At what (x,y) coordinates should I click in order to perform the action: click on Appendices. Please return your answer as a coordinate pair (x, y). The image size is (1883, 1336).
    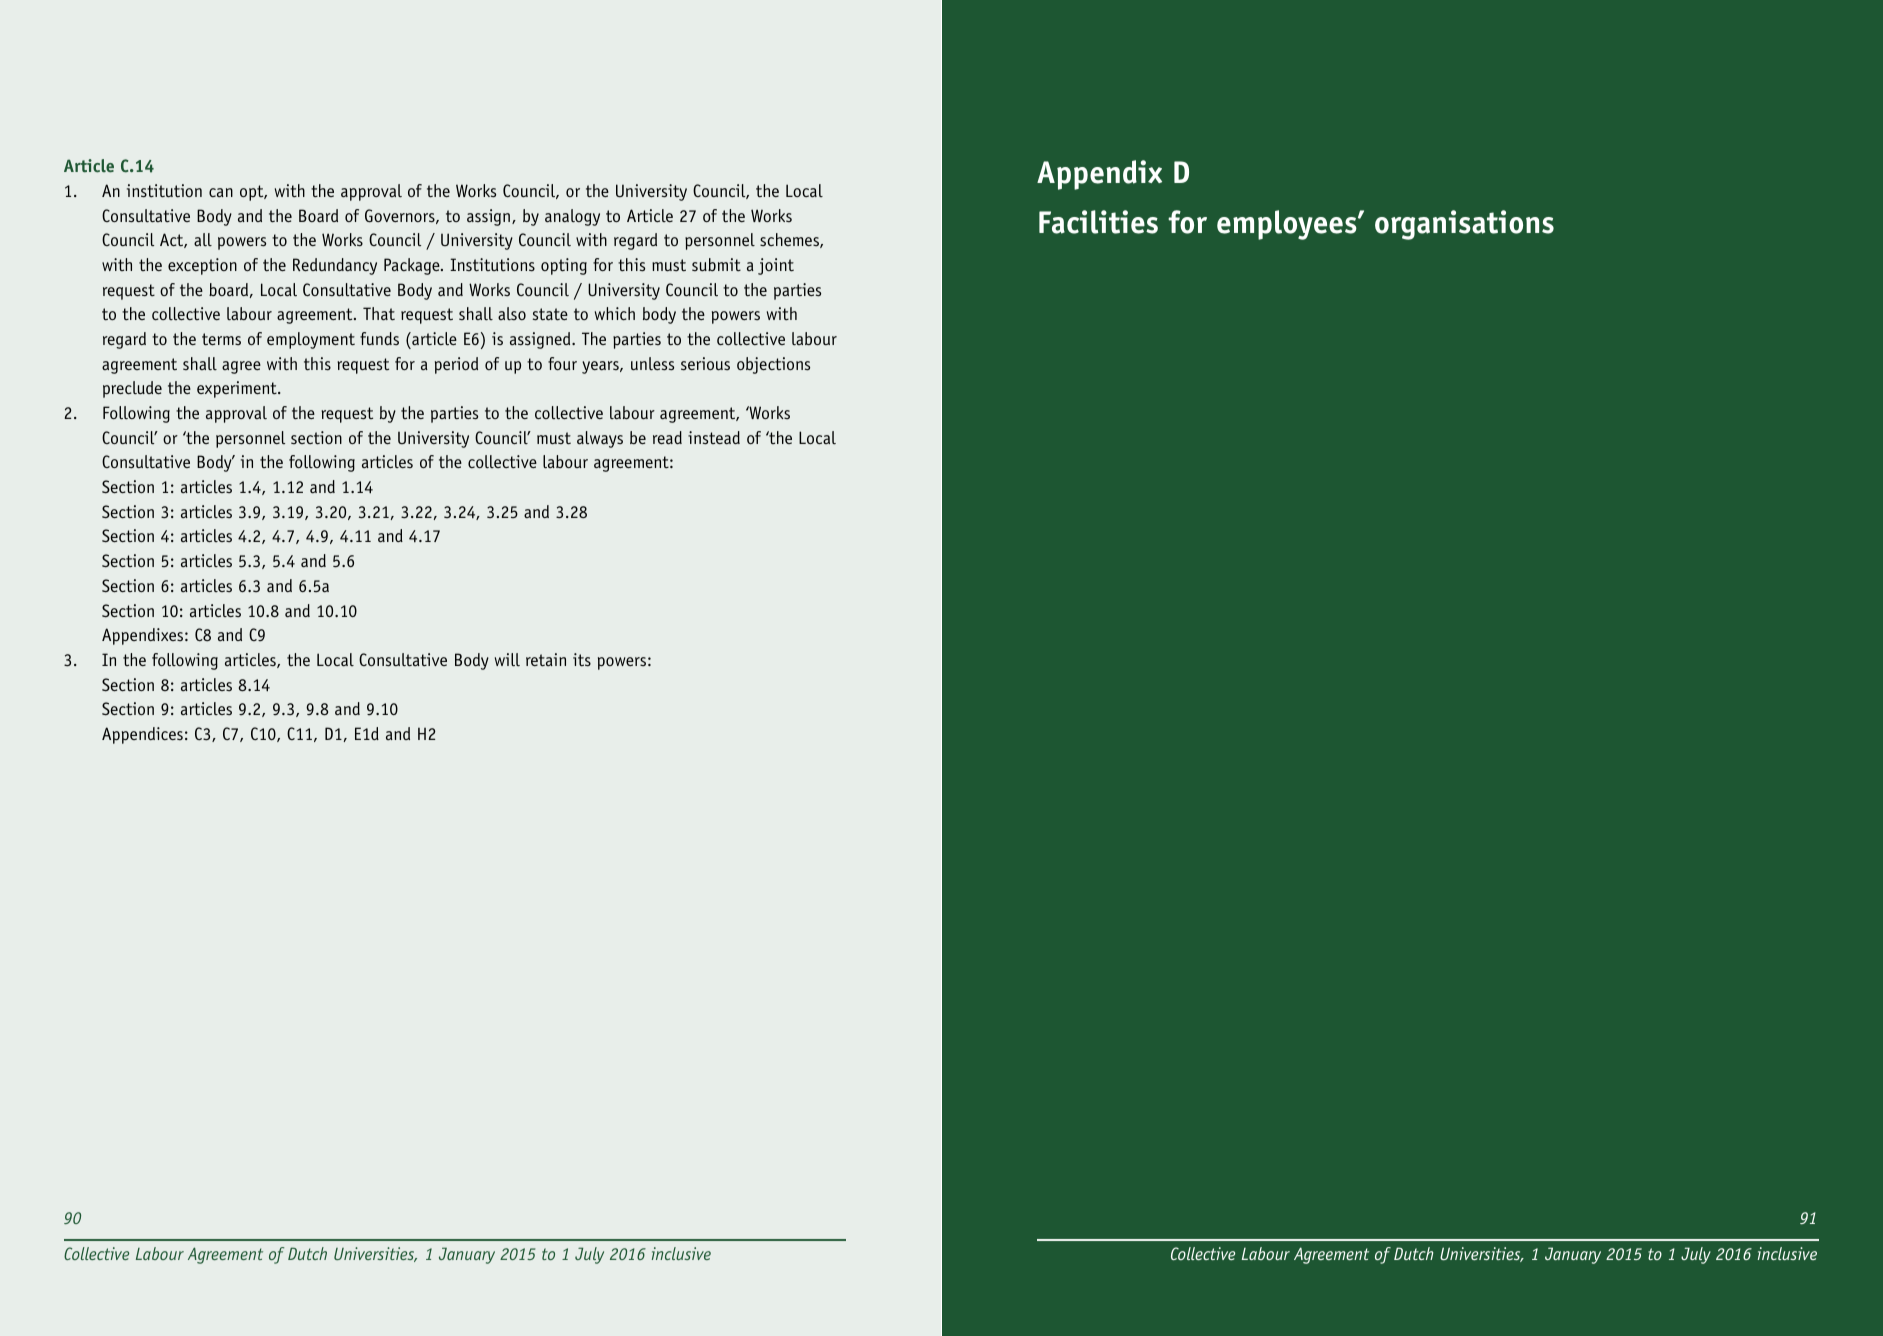
    Looking at the image, I should click on (142, 735).
